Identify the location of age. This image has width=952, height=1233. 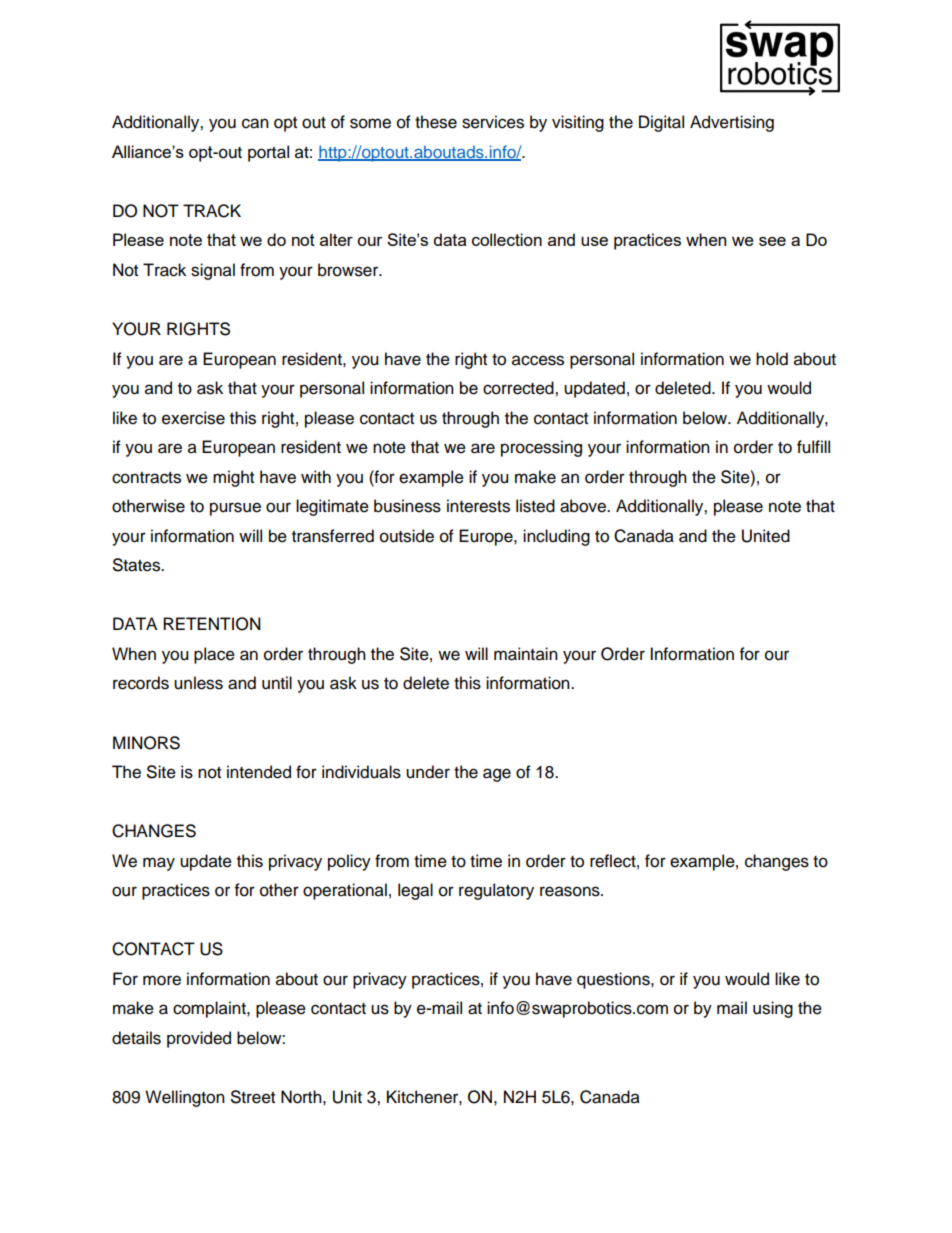
(497, 775).
